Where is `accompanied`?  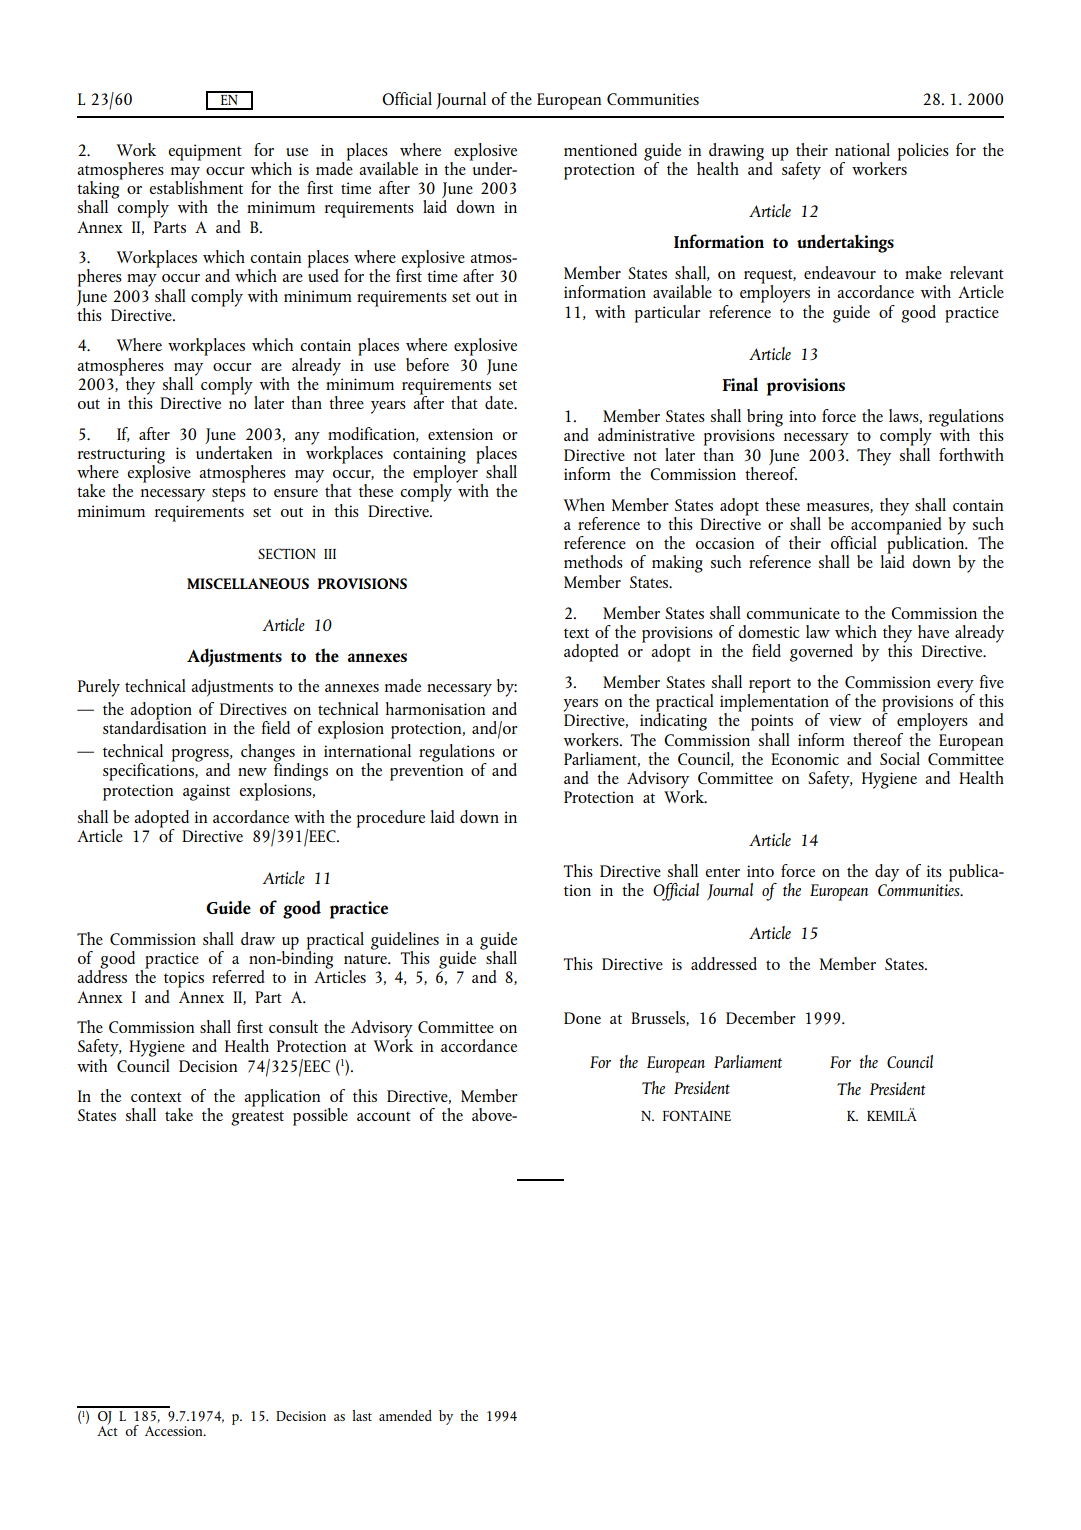
accompanied is located at coordinates (895, 525).
